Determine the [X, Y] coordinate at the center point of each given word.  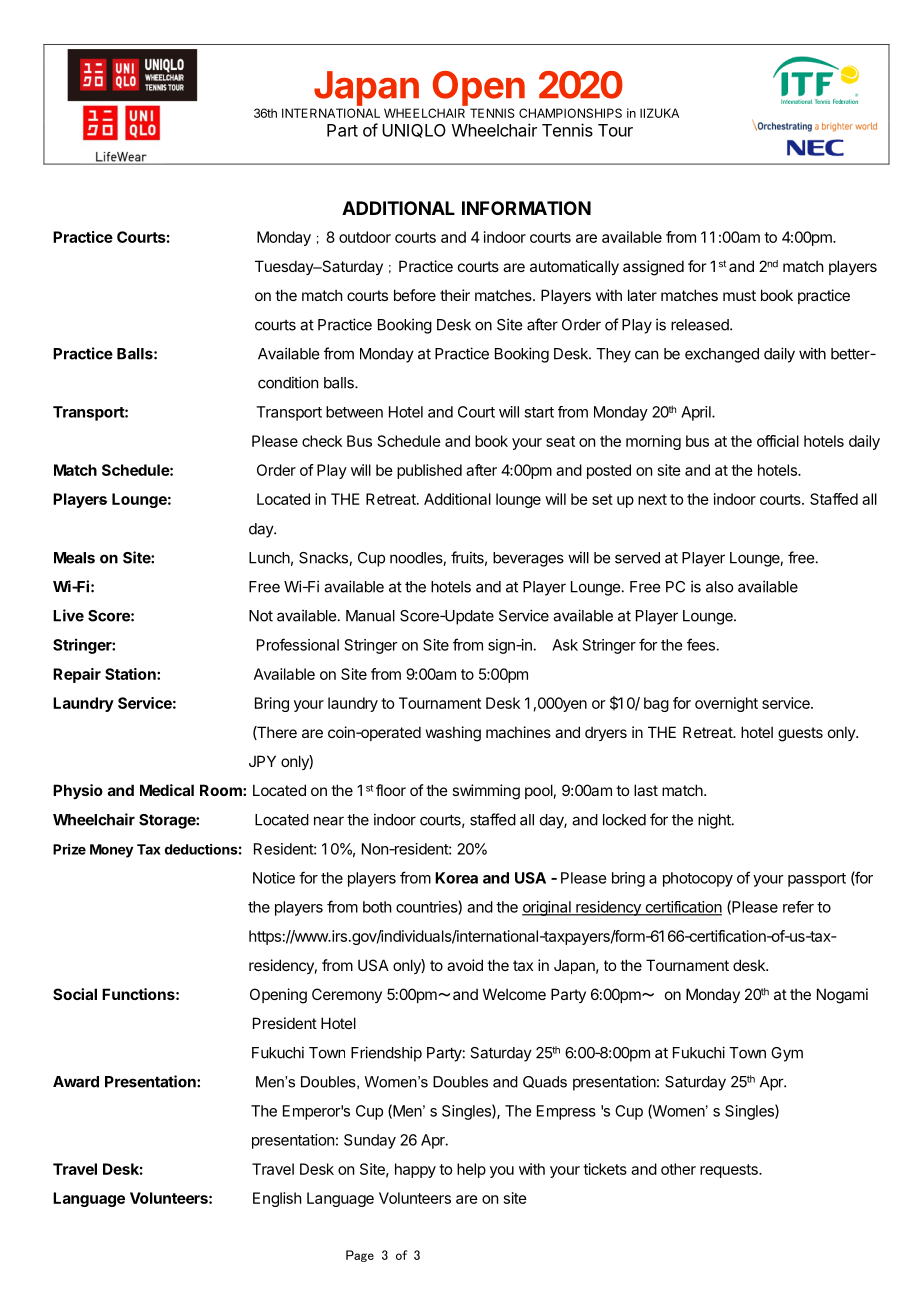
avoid [465, 965]
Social [75, 994]
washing [453, 734]
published [429, 471]
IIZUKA [659, 113]
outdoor [365, 237]
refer [798, 907]
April [697, 413]
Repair [77, 675]
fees [702, 644]
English [277, 1199]
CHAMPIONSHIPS [570, 113]
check [322, 441]
